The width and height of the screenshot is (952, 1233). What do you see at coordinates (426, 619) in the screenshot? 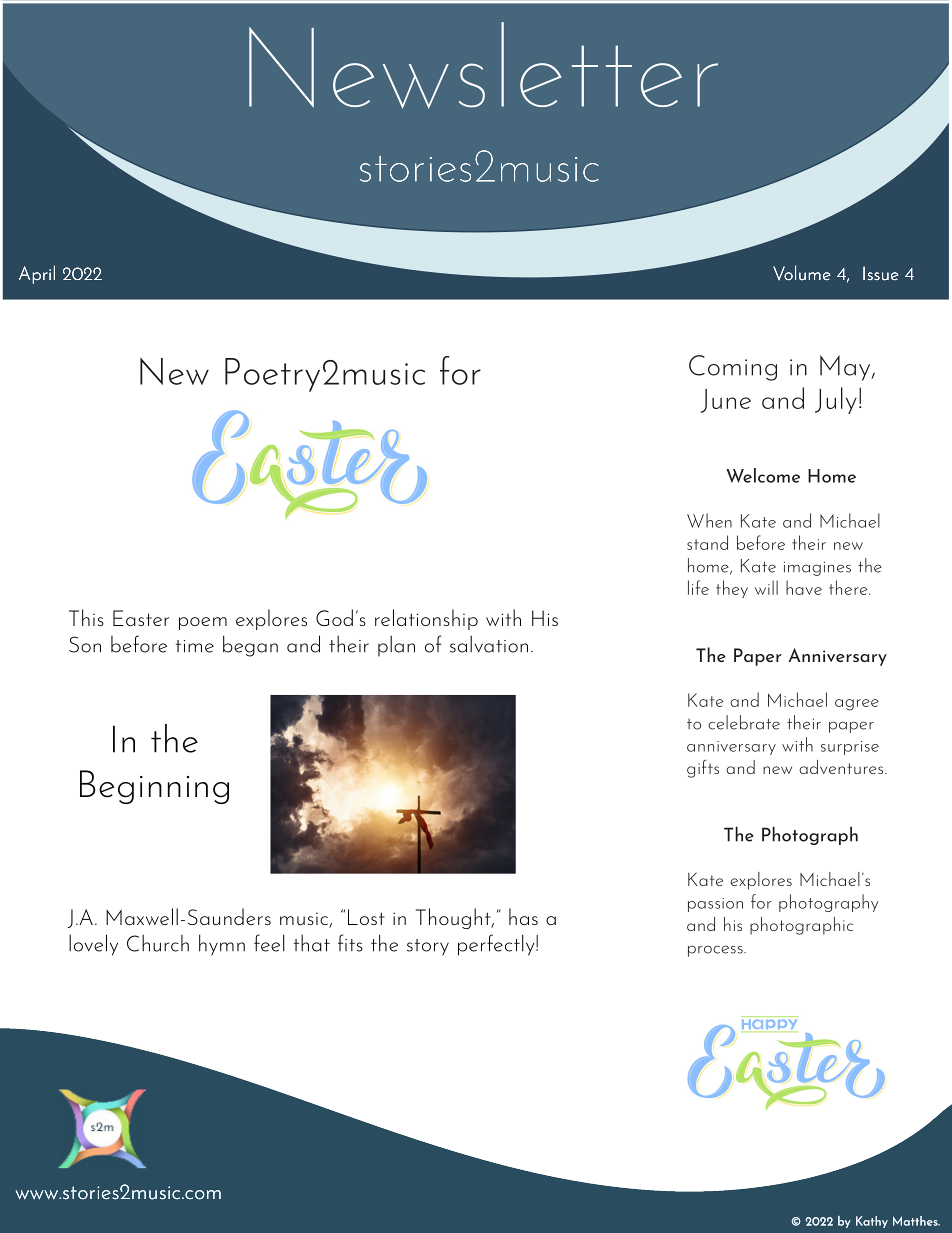
I see `relationship` at bounding box center [426, 619].
